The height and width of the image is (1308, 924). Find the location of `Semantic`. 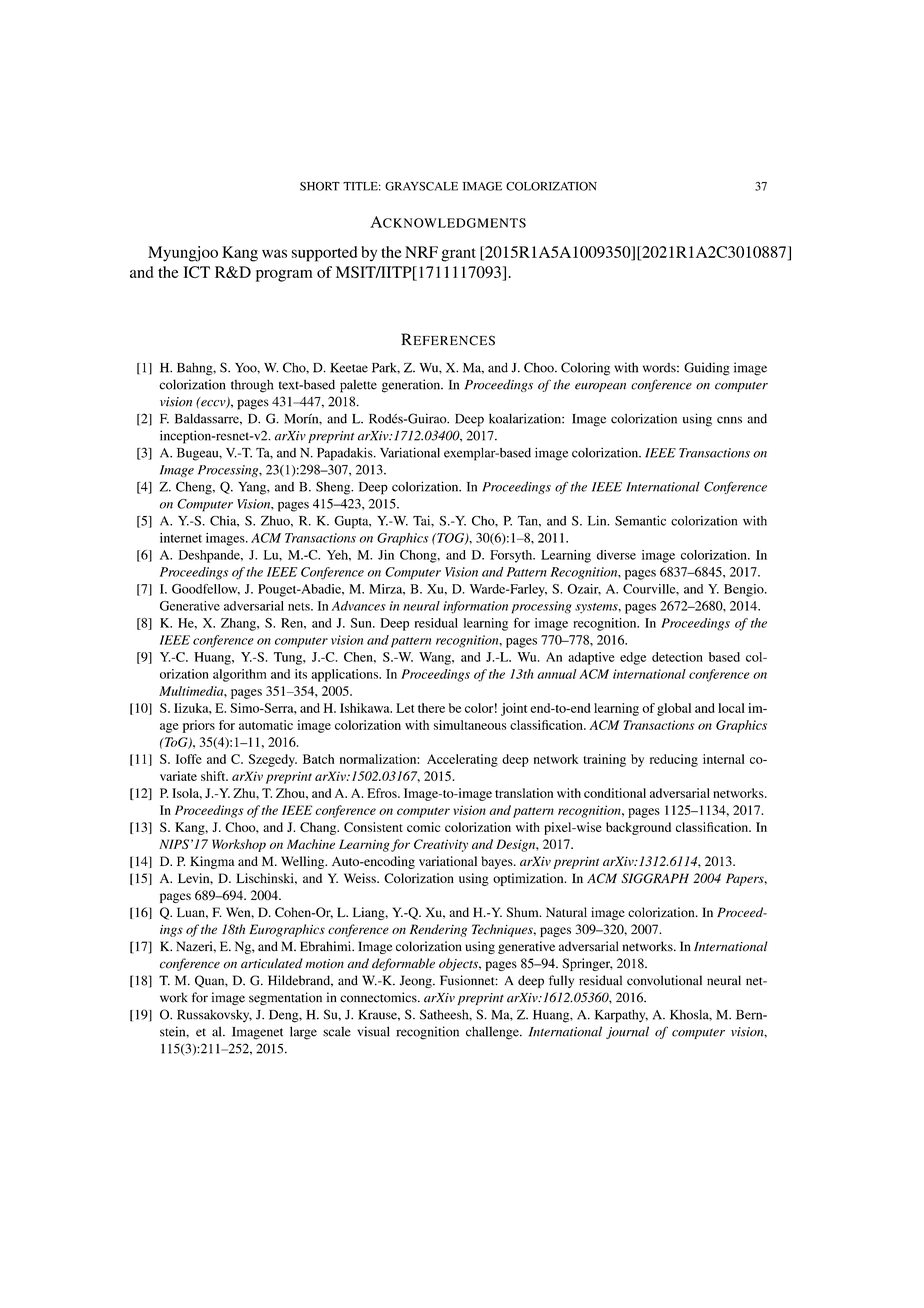

Semantic is located at coordinates (640, 520).
